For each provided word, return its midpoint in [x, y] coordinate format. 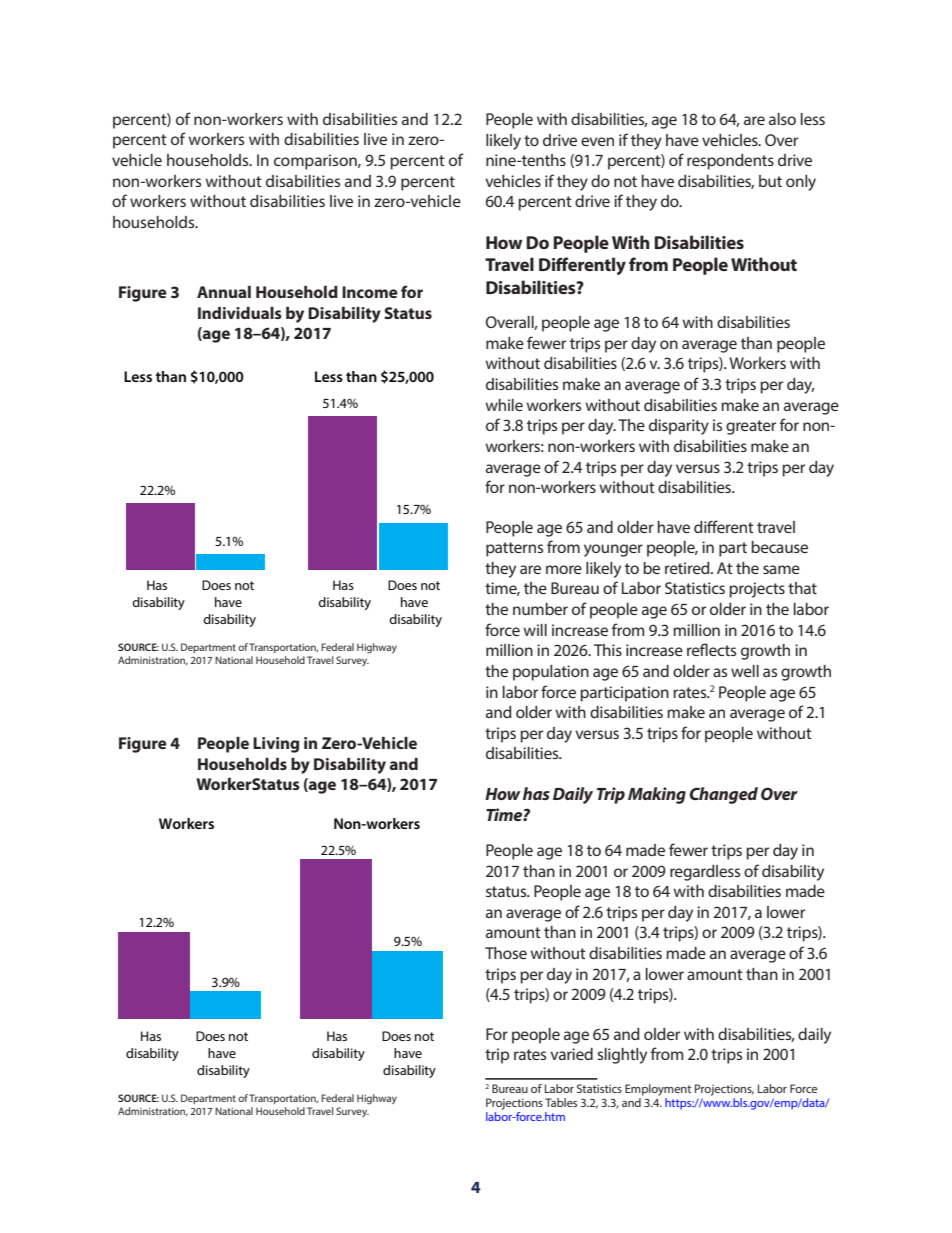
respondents [730, 162]
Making [657, 795]
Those [506, 953]
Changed [724, 795]
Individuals [240, 313]
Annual [224, 292]
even [597, 141]
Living [276, 745]
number [540, 609]
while [504, 405]
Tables [561, 1102]
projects [757, 590]
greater [751, 427]
